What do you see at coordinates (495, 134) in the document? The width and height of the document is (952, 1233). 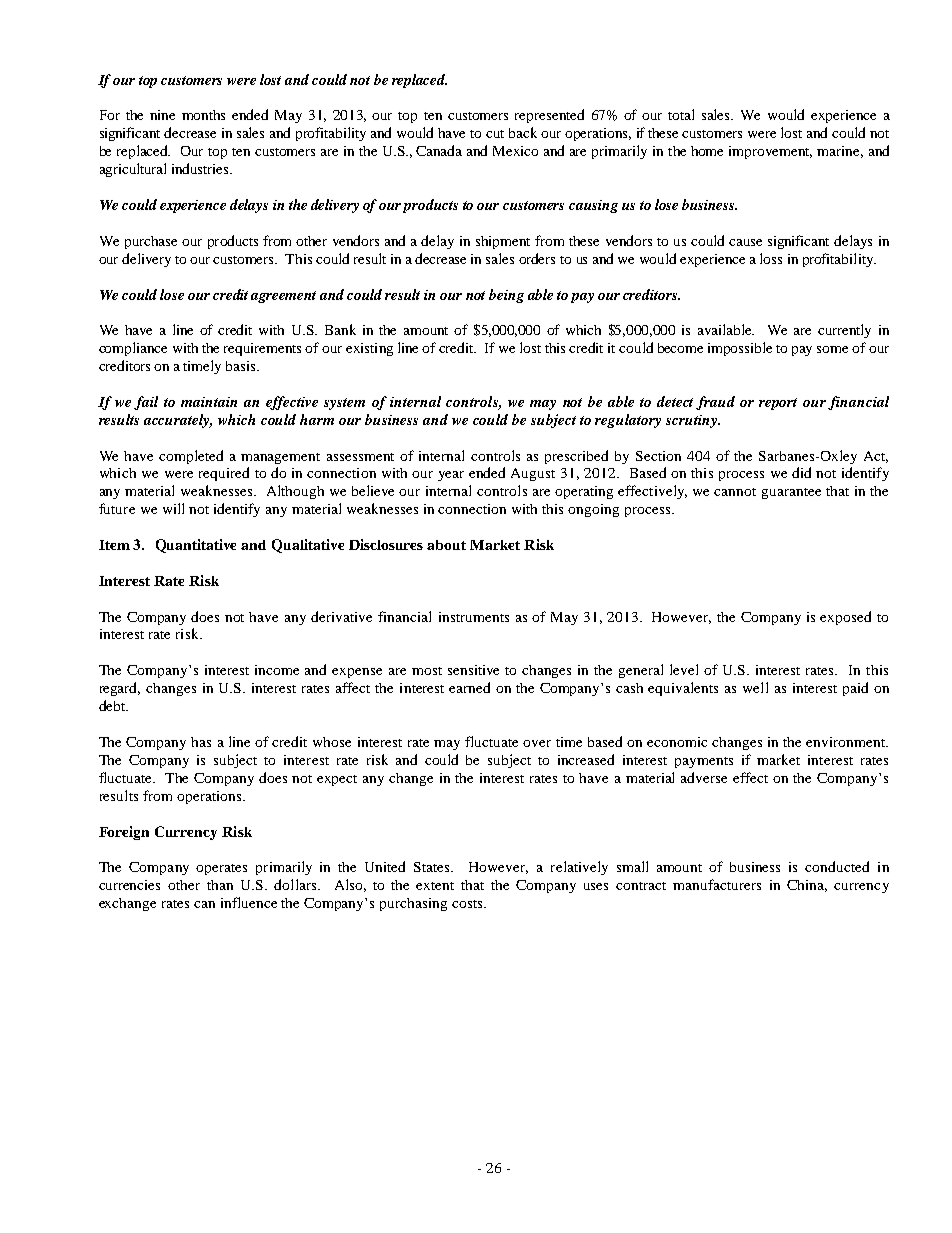 I see `cut` at bounding box center [495, 134].
